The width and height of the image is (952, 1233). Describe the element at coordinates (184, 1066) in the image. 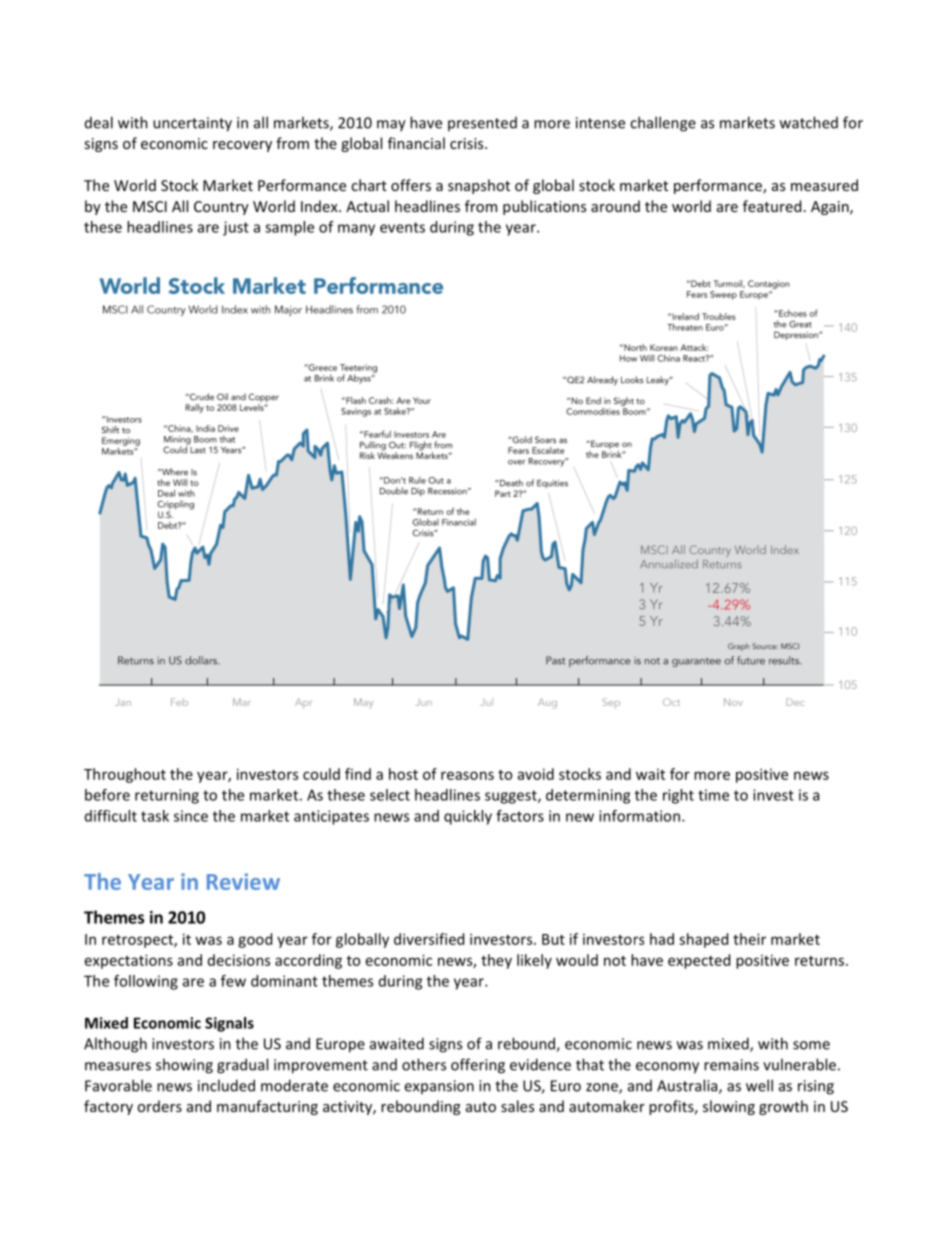

I see `showing` at that location.
